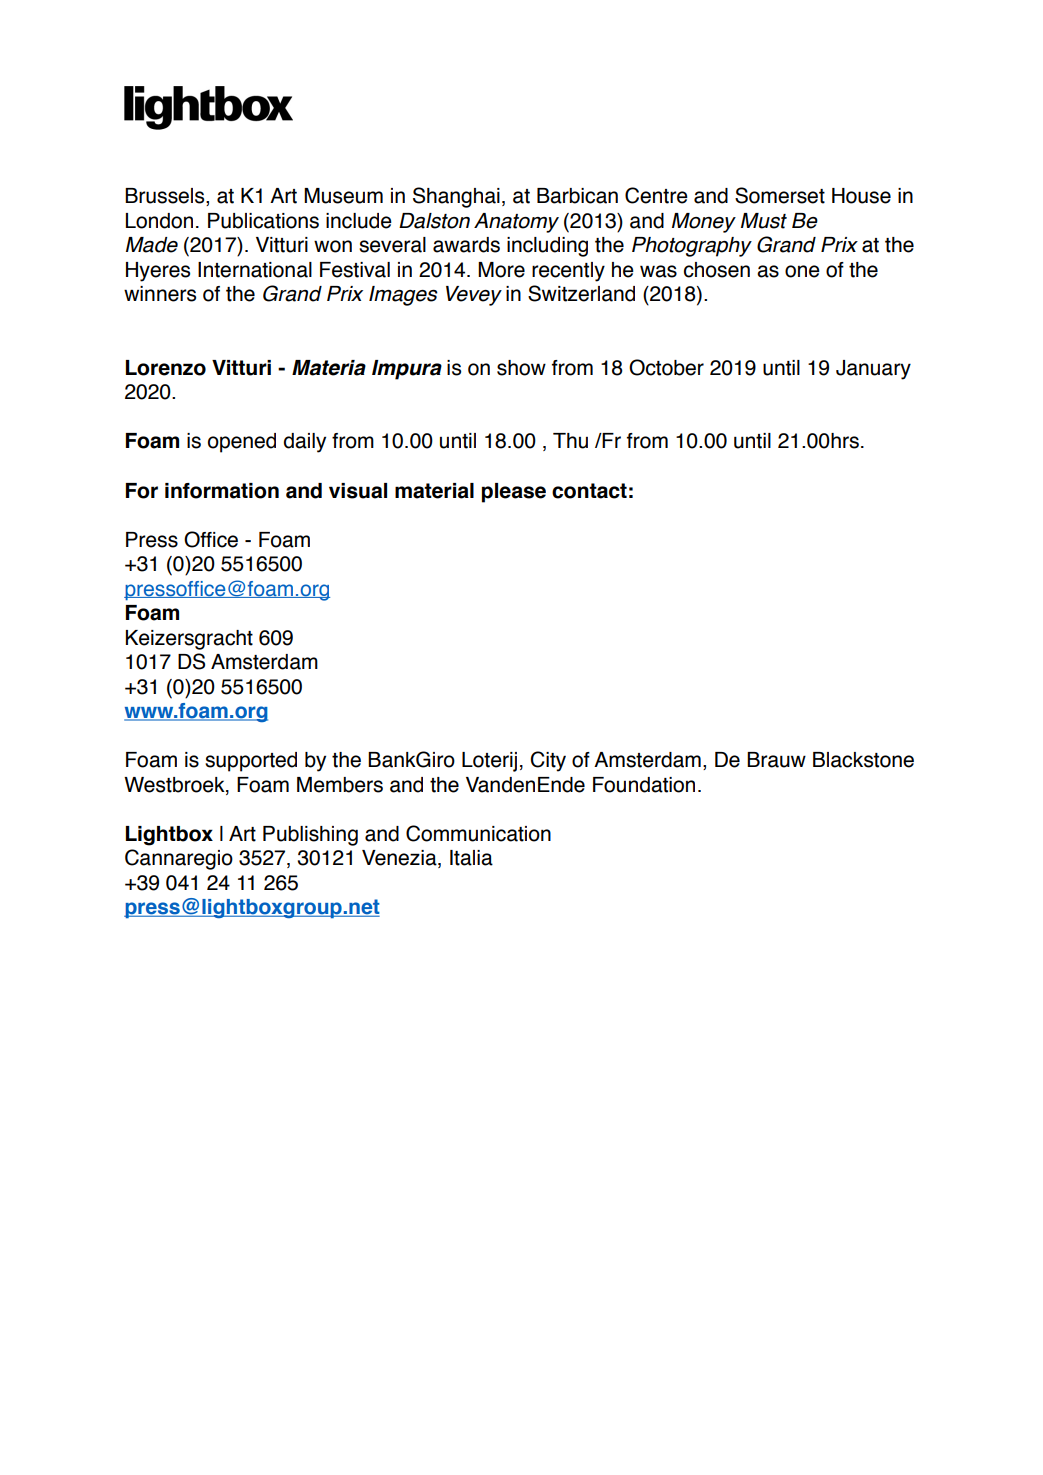 The width and height of the document is (1043, 1475). Describe the element at coordinates (589, 491) in the document. I see `contact` at that location.
